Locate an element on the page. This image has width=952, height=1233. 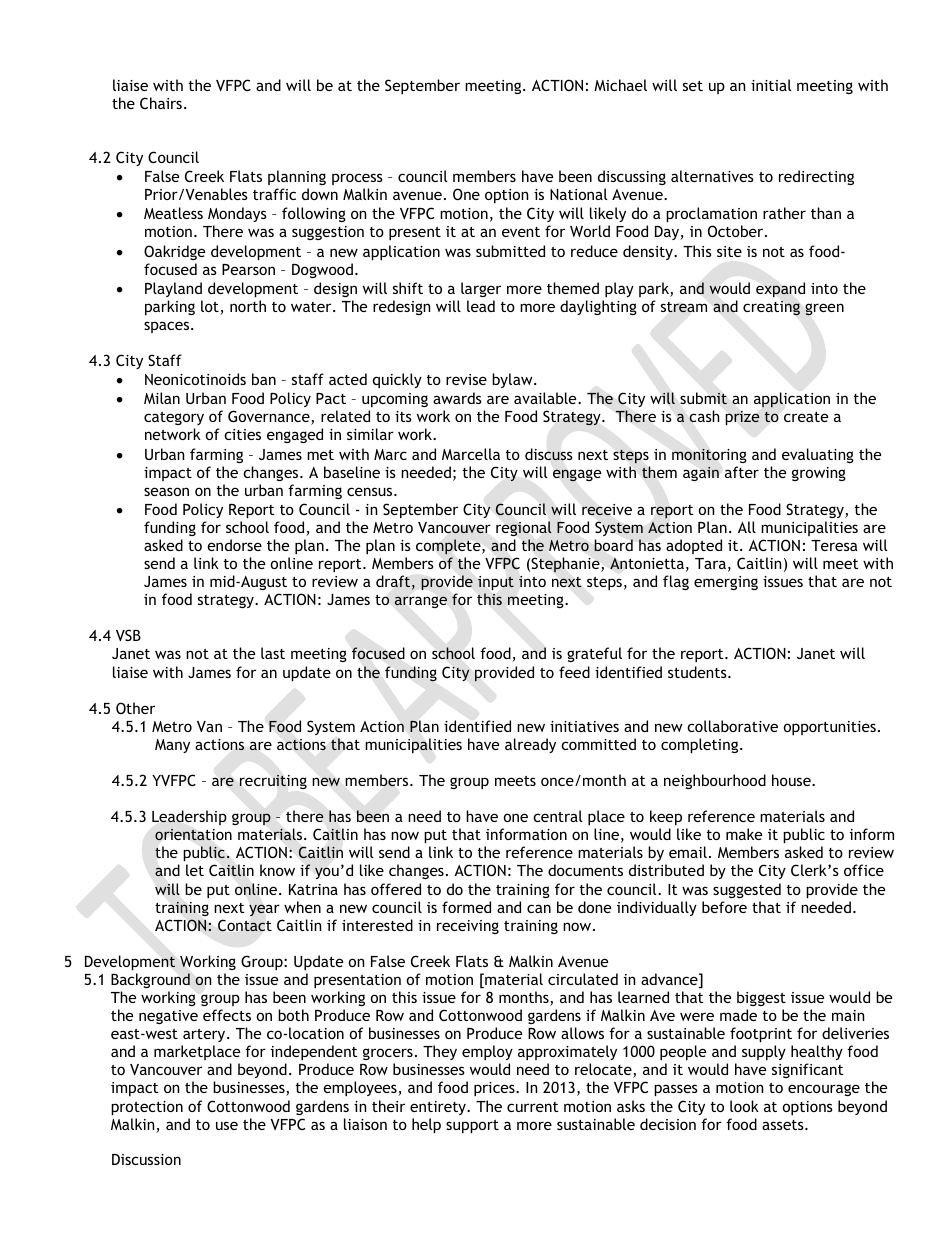
make is located at coordinates (744, 834).
